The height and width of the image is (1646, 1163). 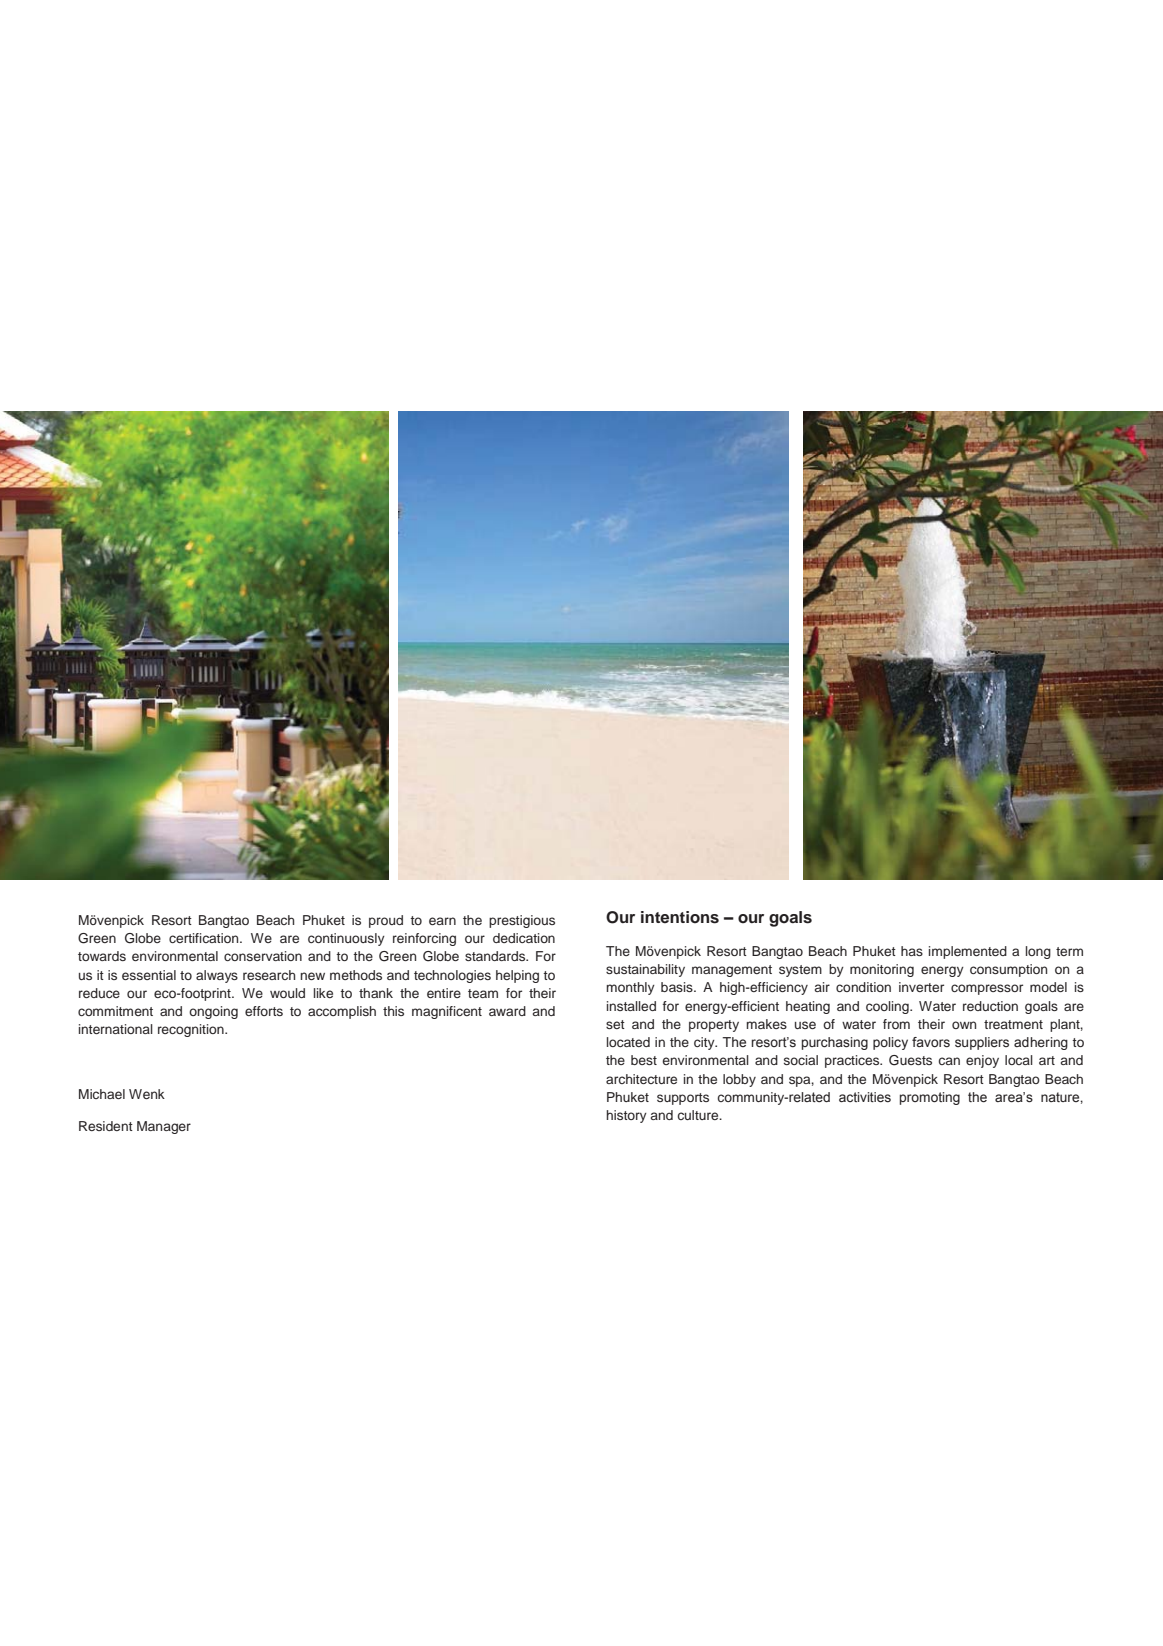 What do you see at coordinates (217, 976) in the image?
I see `always` at bounding box center [217, 976].
